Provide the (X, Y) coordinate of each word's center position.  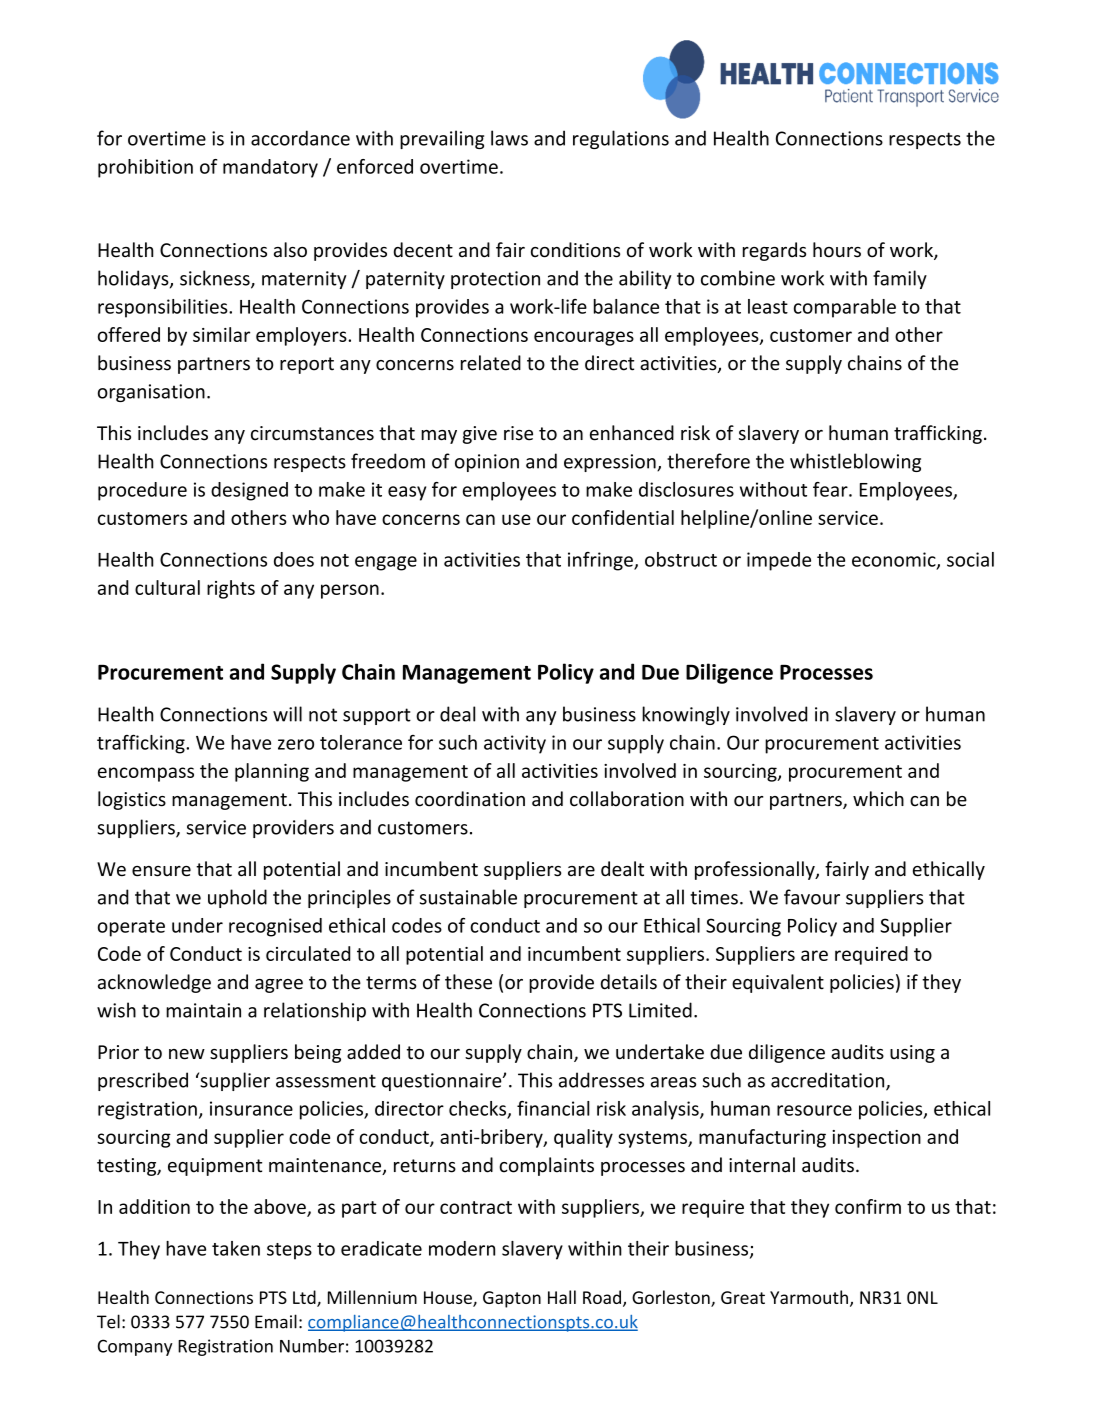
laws (509, 138)
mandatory (270, 168)
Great (743, 1297)
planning (272, 772)
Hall (562, 1297)
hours (837, 250)
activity (515, 744)
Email (276, 1321)
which (878, 799)
